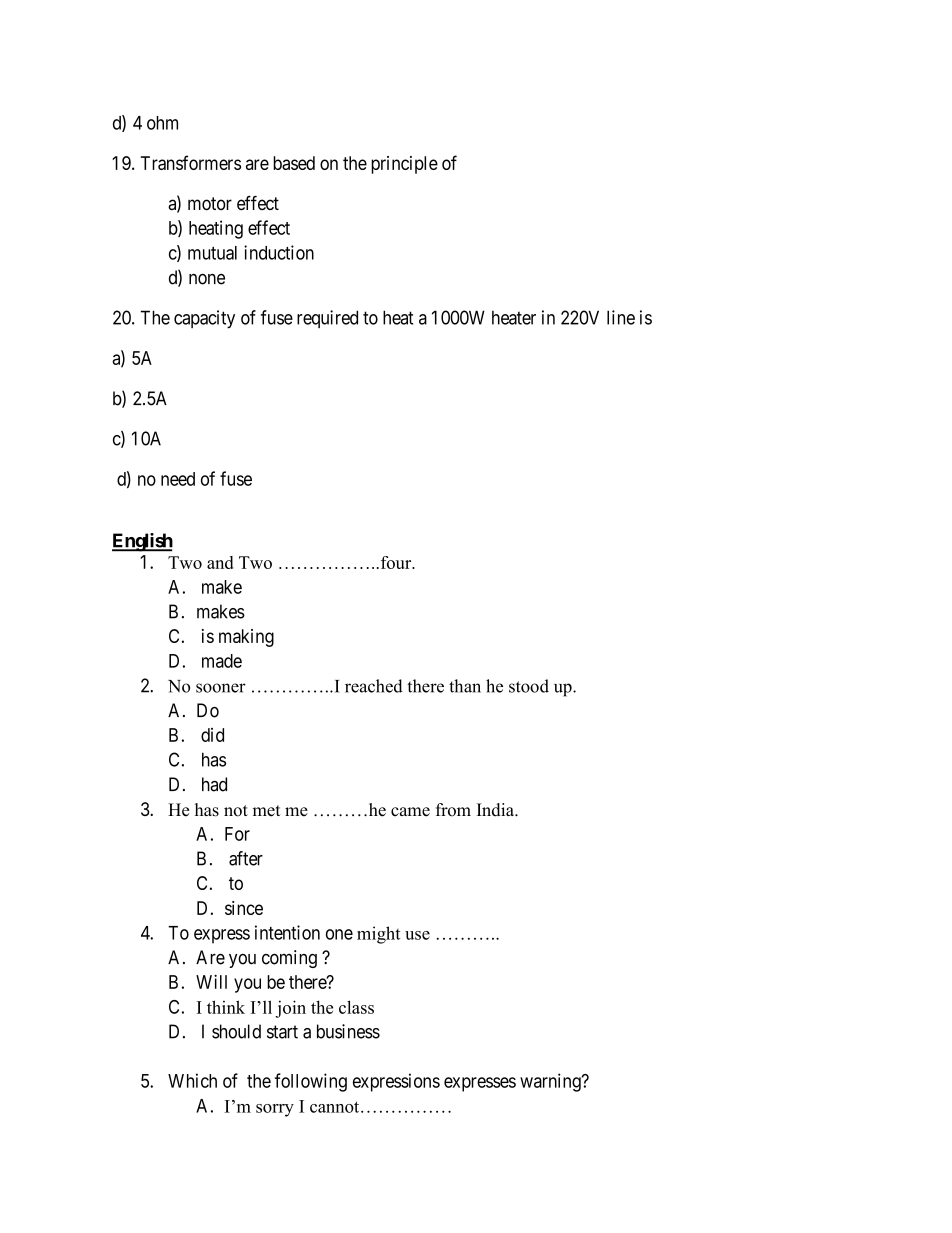  I want to click on line, so click(621, 317).
